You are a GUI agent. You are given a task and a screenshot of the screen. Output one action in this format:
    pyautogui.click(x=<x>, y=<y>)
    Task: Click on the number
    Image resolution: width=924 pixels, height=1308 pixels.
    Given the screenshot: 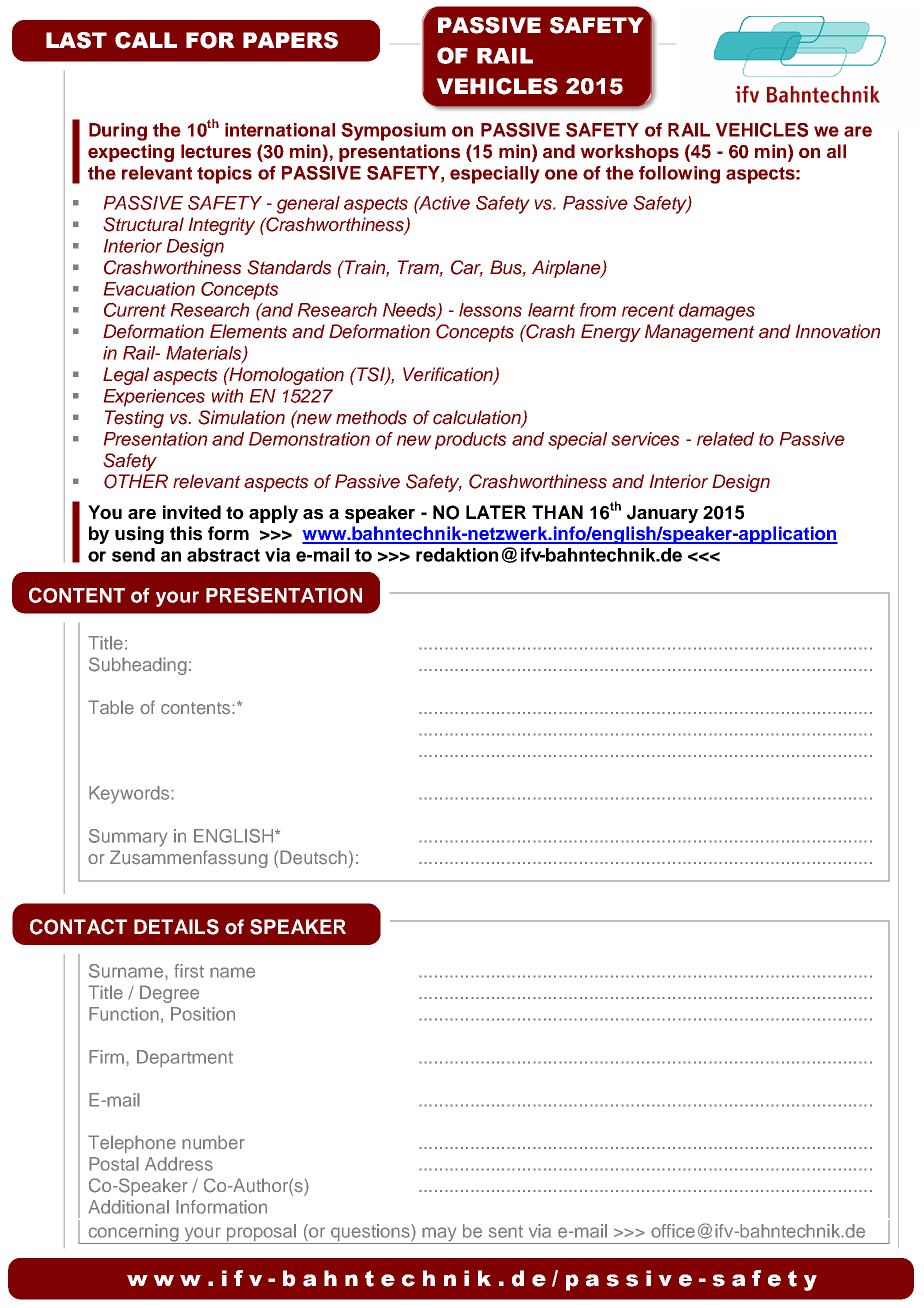 What is the action you would take?
    pyautogui.click(x=213, y=1142)
